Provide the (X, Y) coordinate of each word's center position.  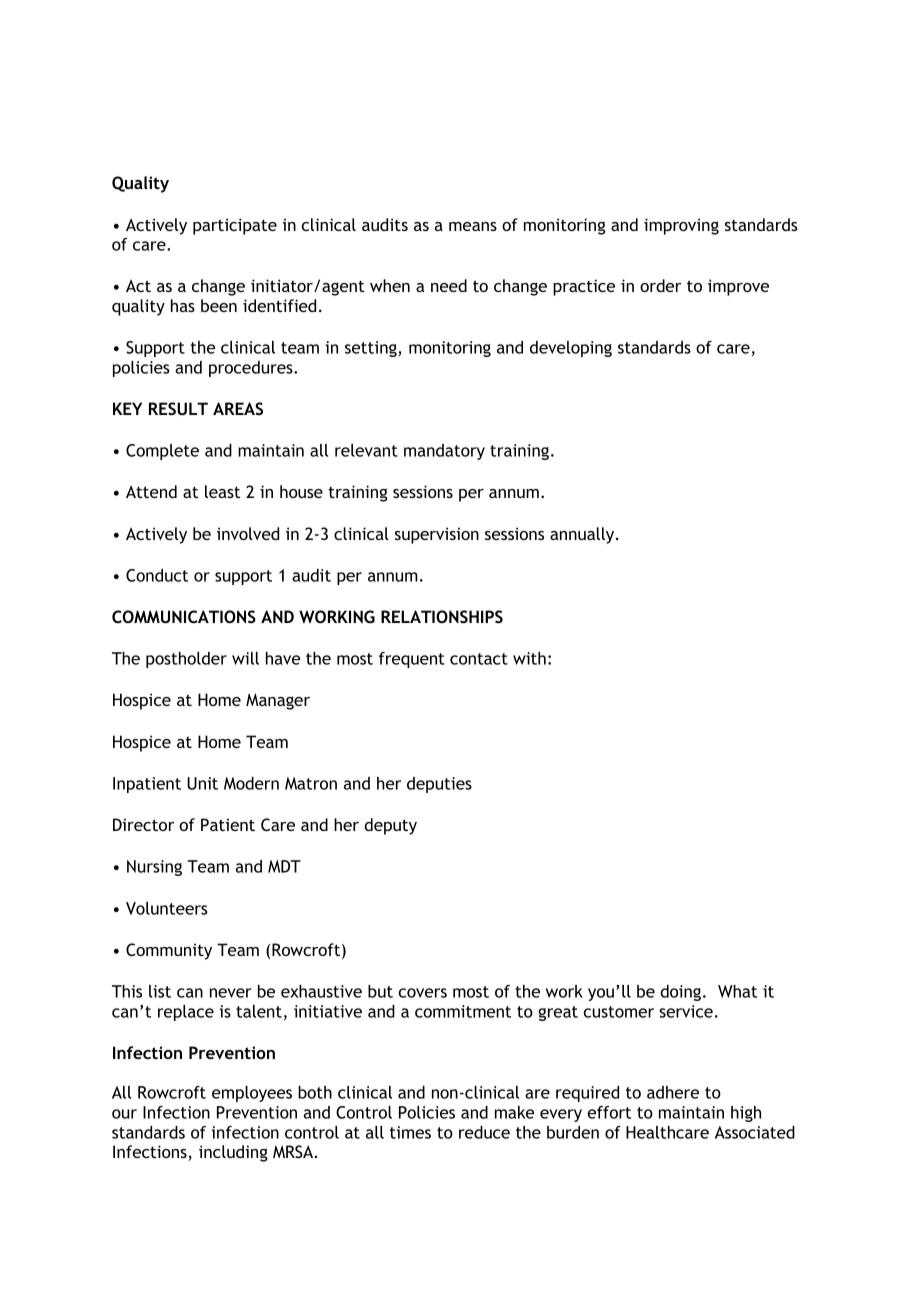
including (233, 1153)
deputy (390, 826)
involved (248, 533)
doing (680, 993)
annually (583, 535)
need (449, 285)
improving (681, 226)
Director (143, 824)
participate (235, 226)
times (410, 1132)
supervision (437, 535)
